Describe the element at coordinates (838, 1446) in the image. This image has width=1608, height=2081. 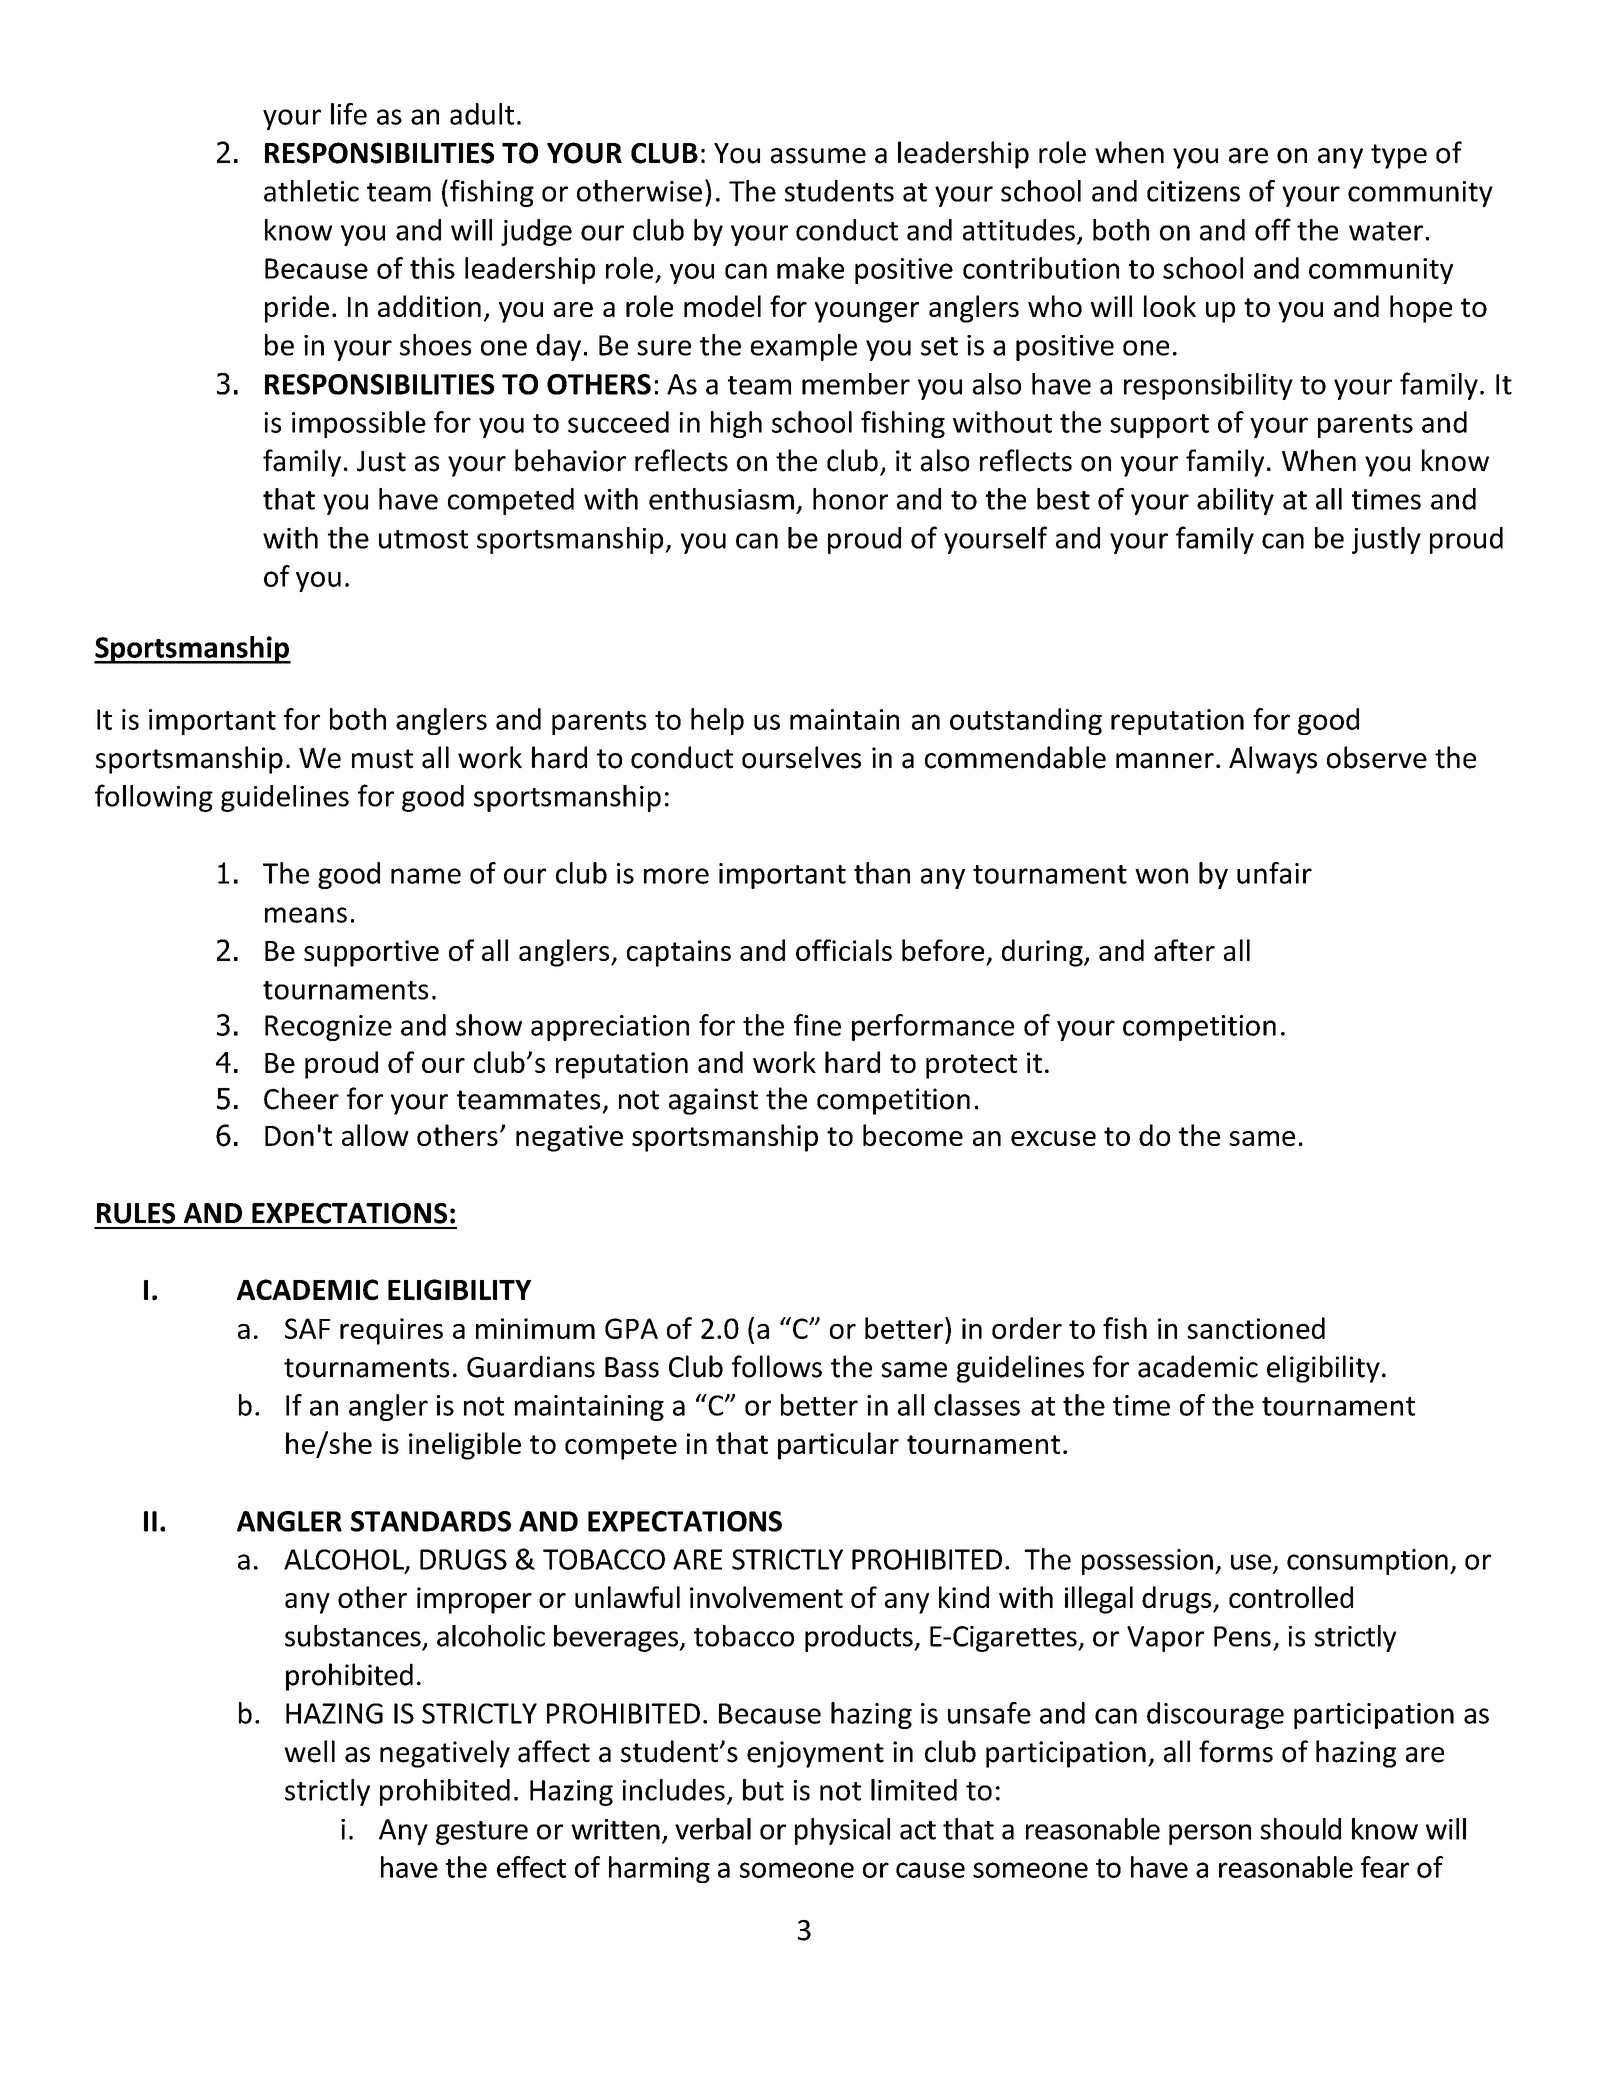
I see `particular` at that location.
